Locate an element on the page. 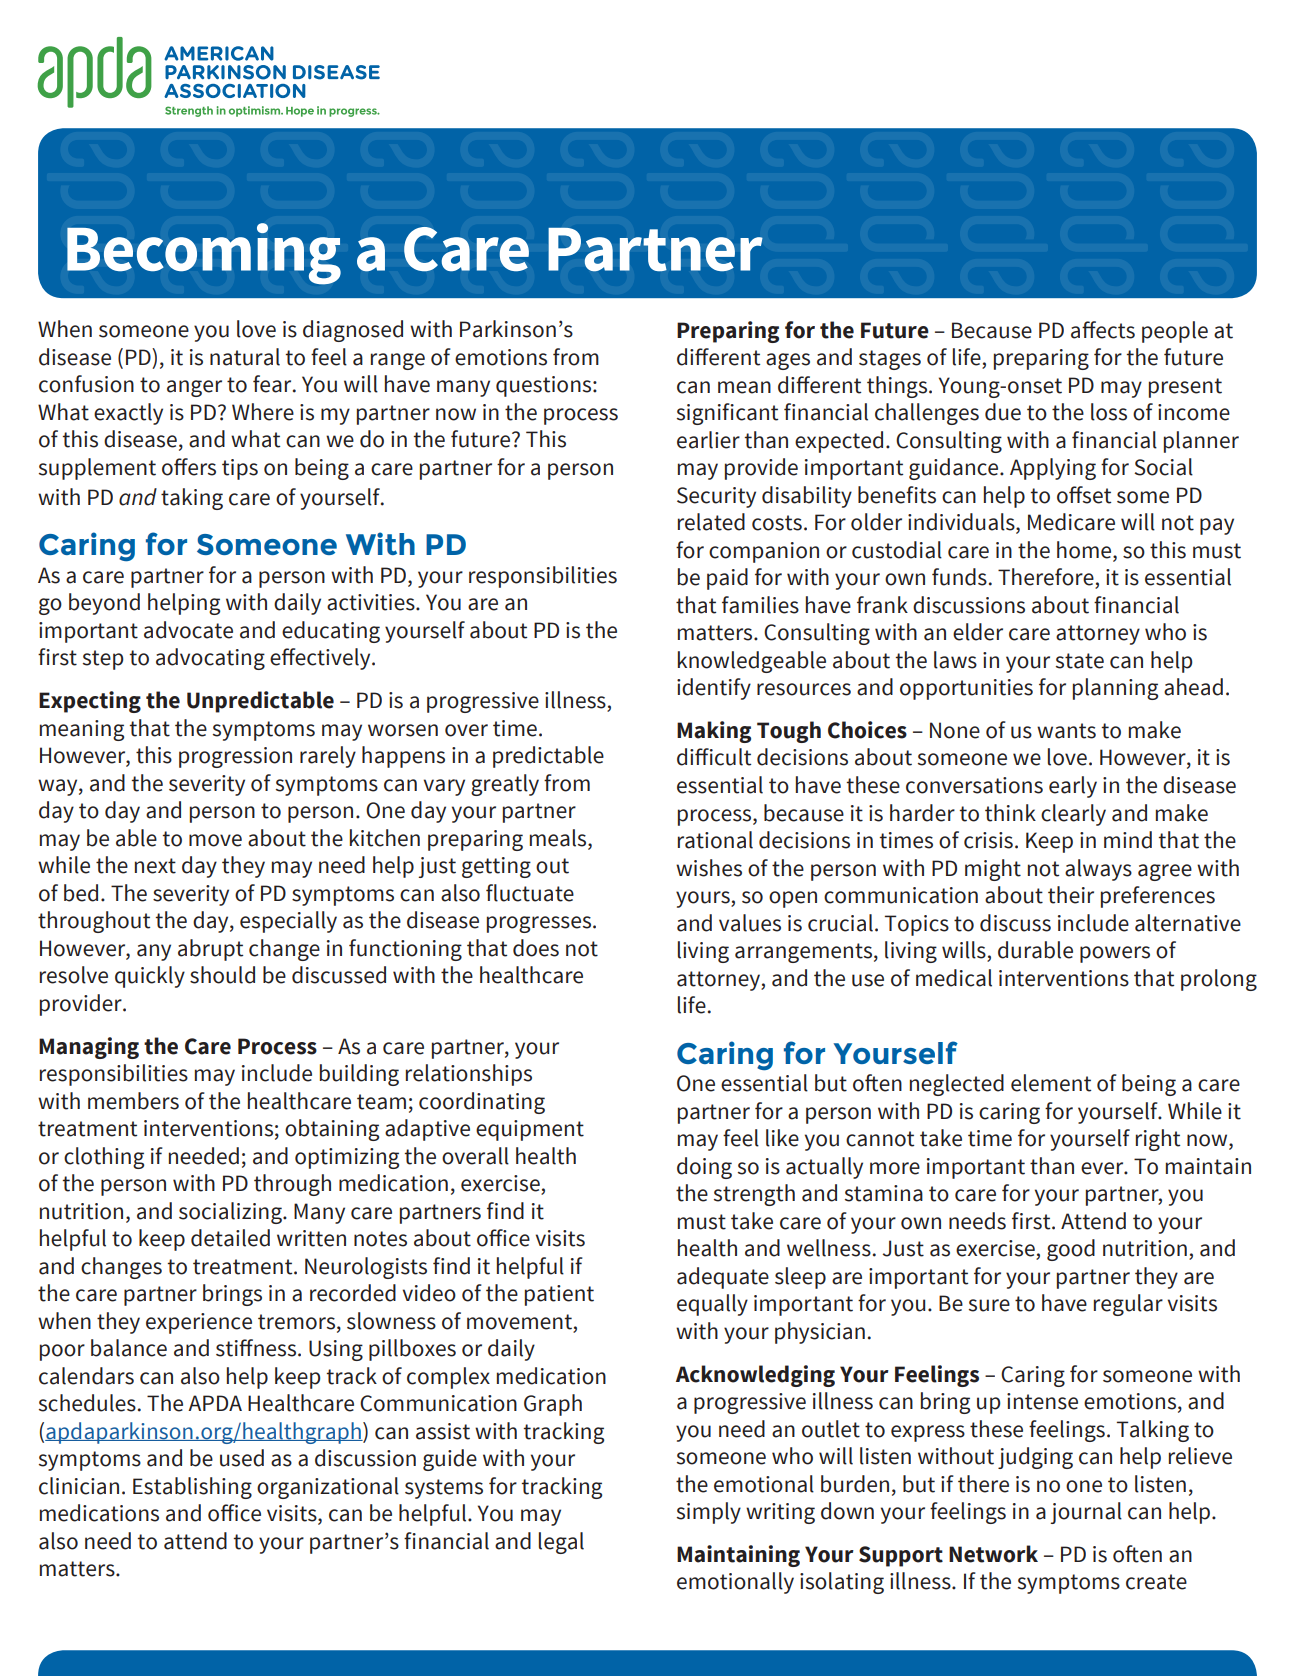 The height and width of the image is (1676, 1295). identify is located at coordinates (714, 689).
